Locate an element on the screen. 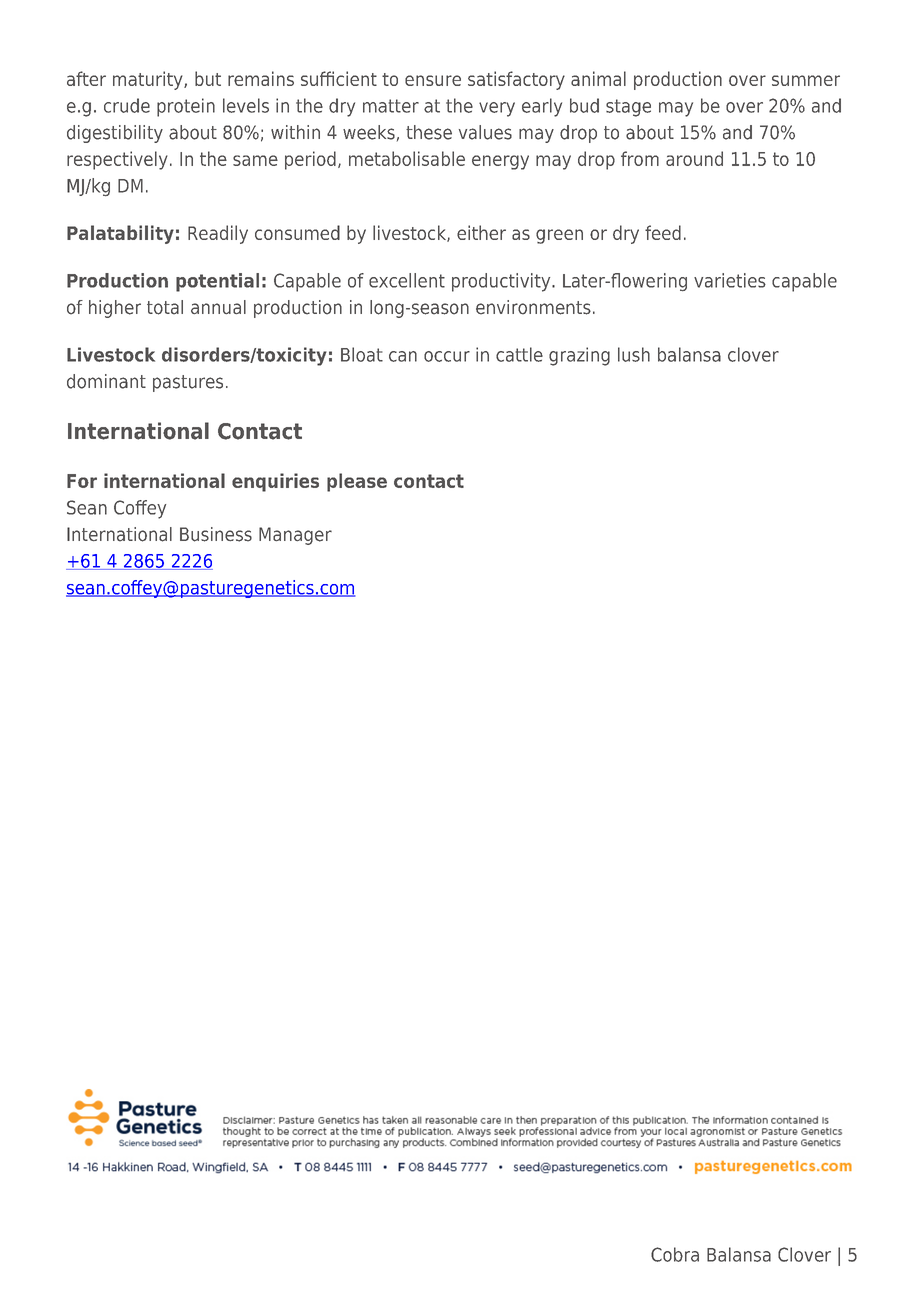 This screenshot has width=924, height=1308. cattle is located at coordinates (519, 354).
